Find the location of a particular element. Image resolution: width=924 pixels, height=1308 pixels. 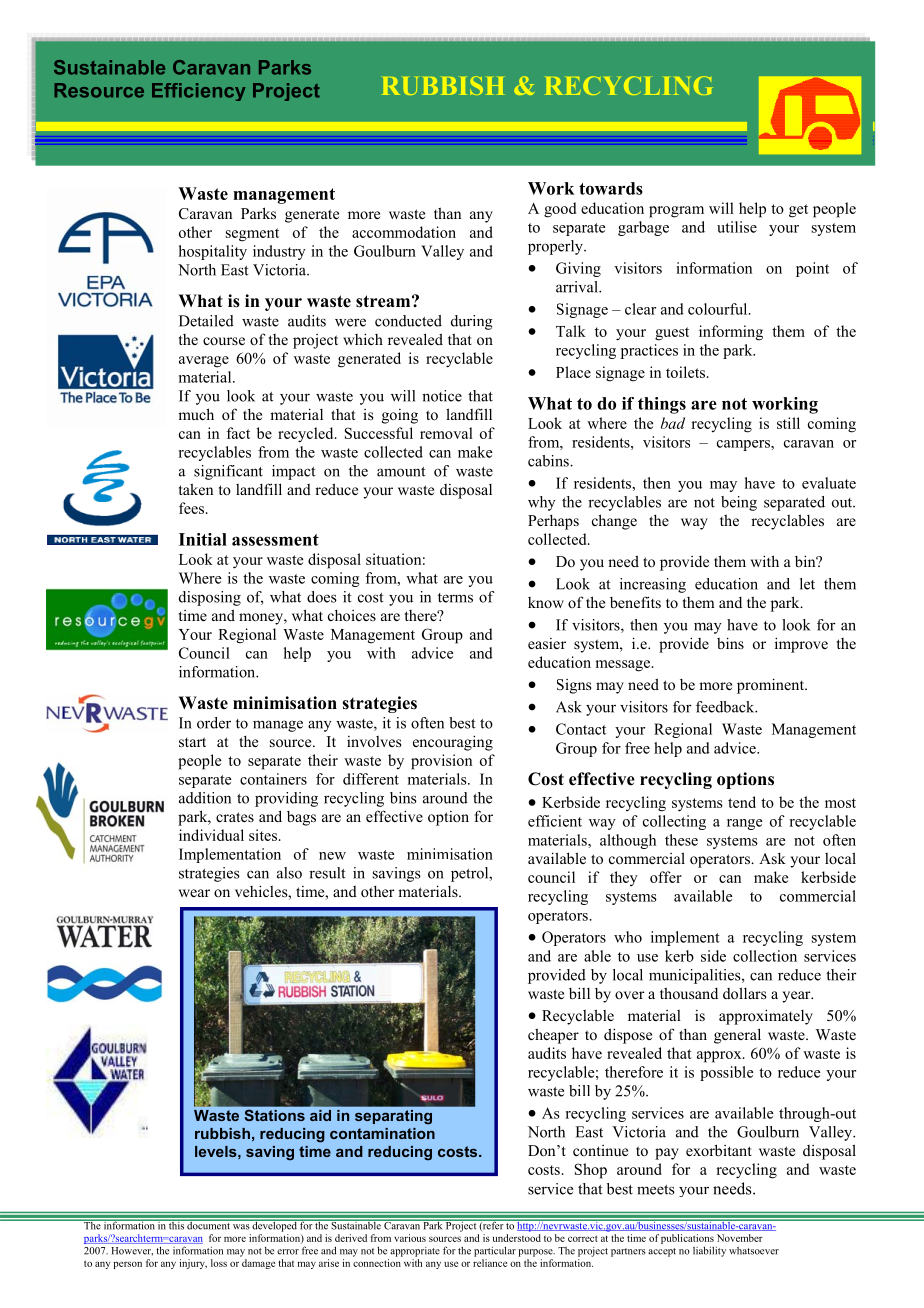

prominent is located at coordinates (771, 686).
